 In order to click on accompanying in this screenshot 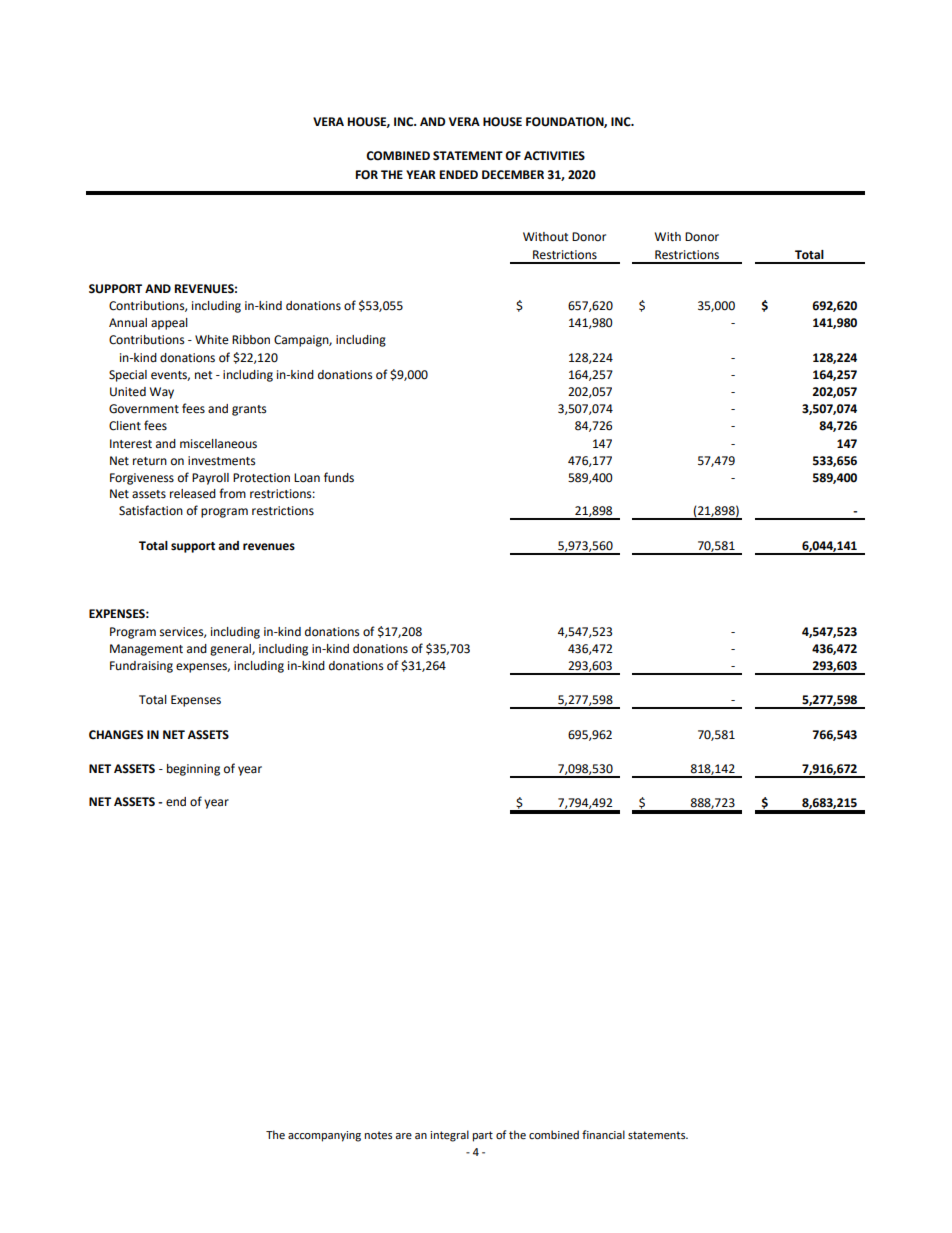, I will do `click(324, 1136)`.
